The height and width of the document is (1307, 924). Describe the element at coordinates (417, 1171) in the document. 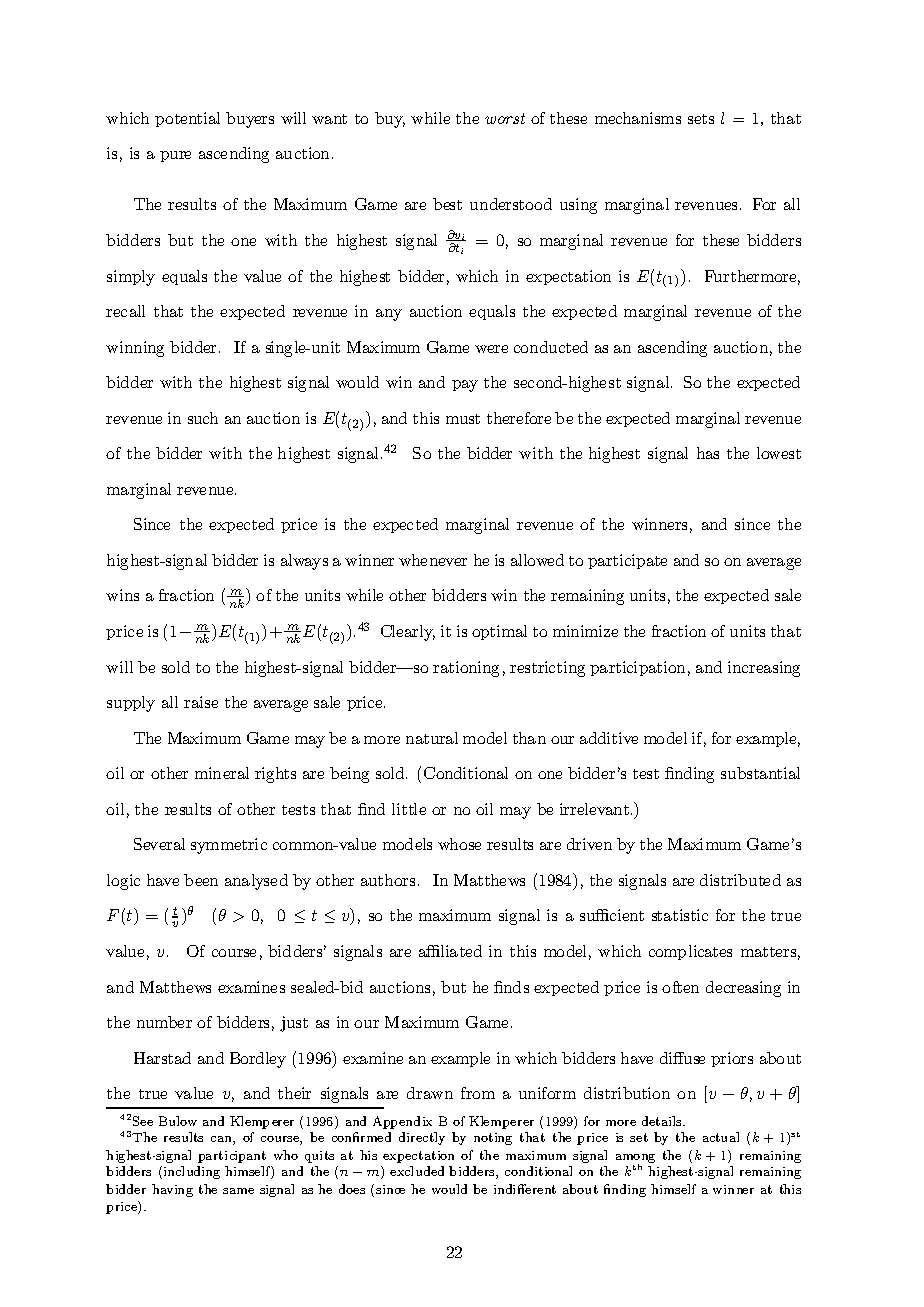

I see `excluded` at that location.
